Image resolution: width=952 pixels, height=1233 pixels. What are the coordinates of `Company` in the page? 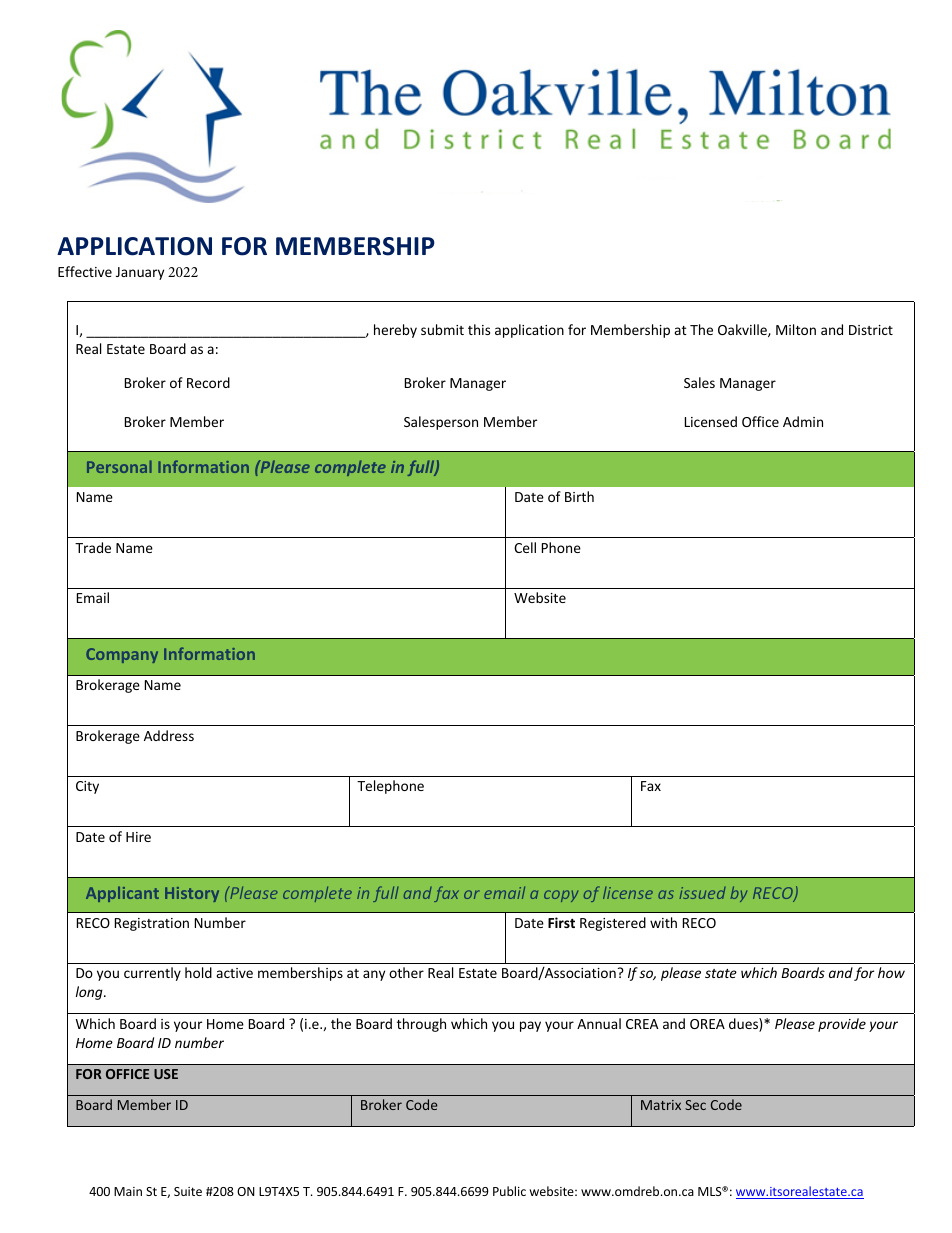 It's located at (122, 655).
